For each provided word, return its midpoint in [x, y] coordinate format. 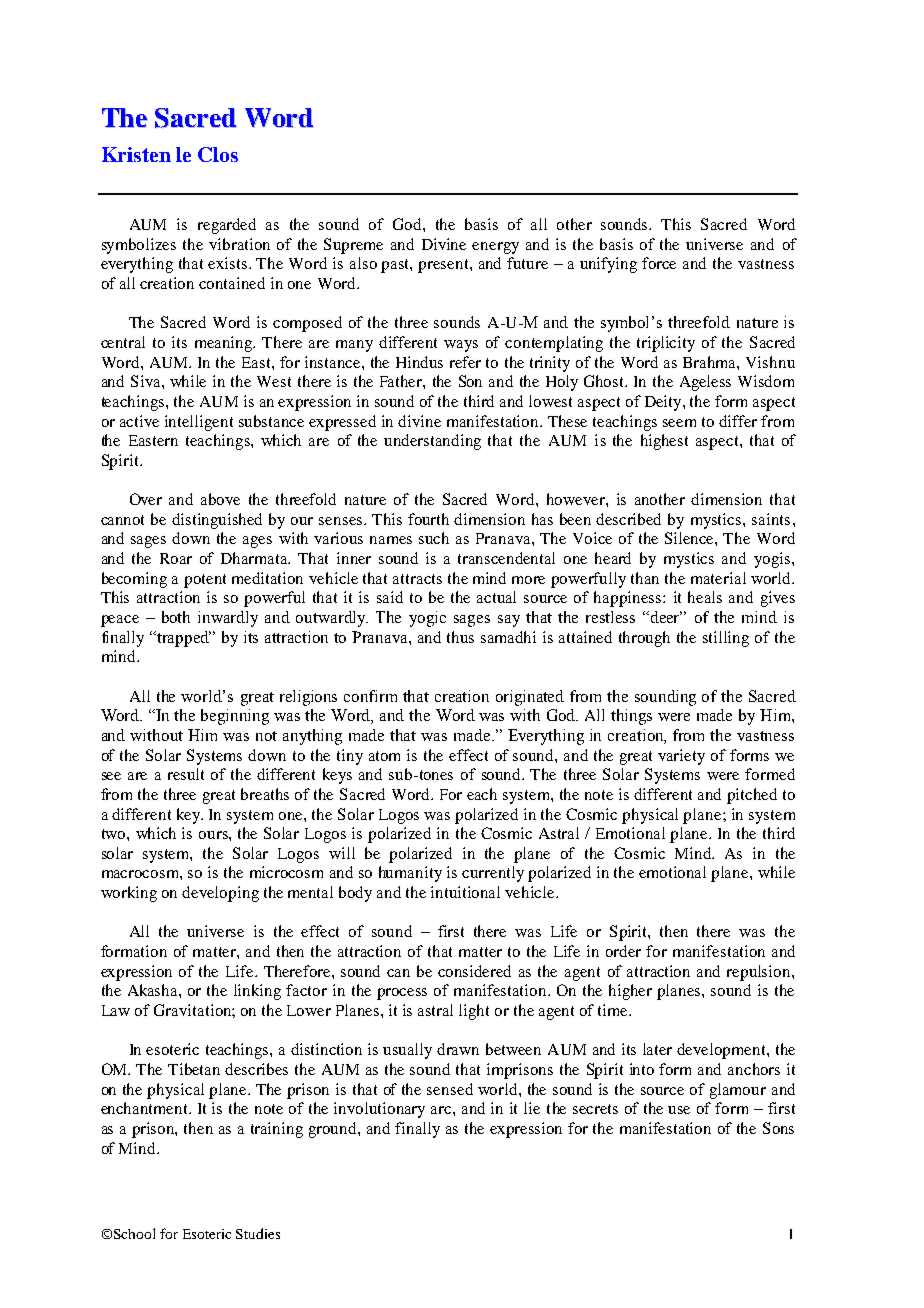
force [659, 263]
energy [495, 248]
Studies [258, 1233]
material [718, 578]
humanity [410, 874]
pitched [752, 796]
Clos [218, 154]
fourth [428, 519]
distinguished [217, 521]
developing [220, 894]
